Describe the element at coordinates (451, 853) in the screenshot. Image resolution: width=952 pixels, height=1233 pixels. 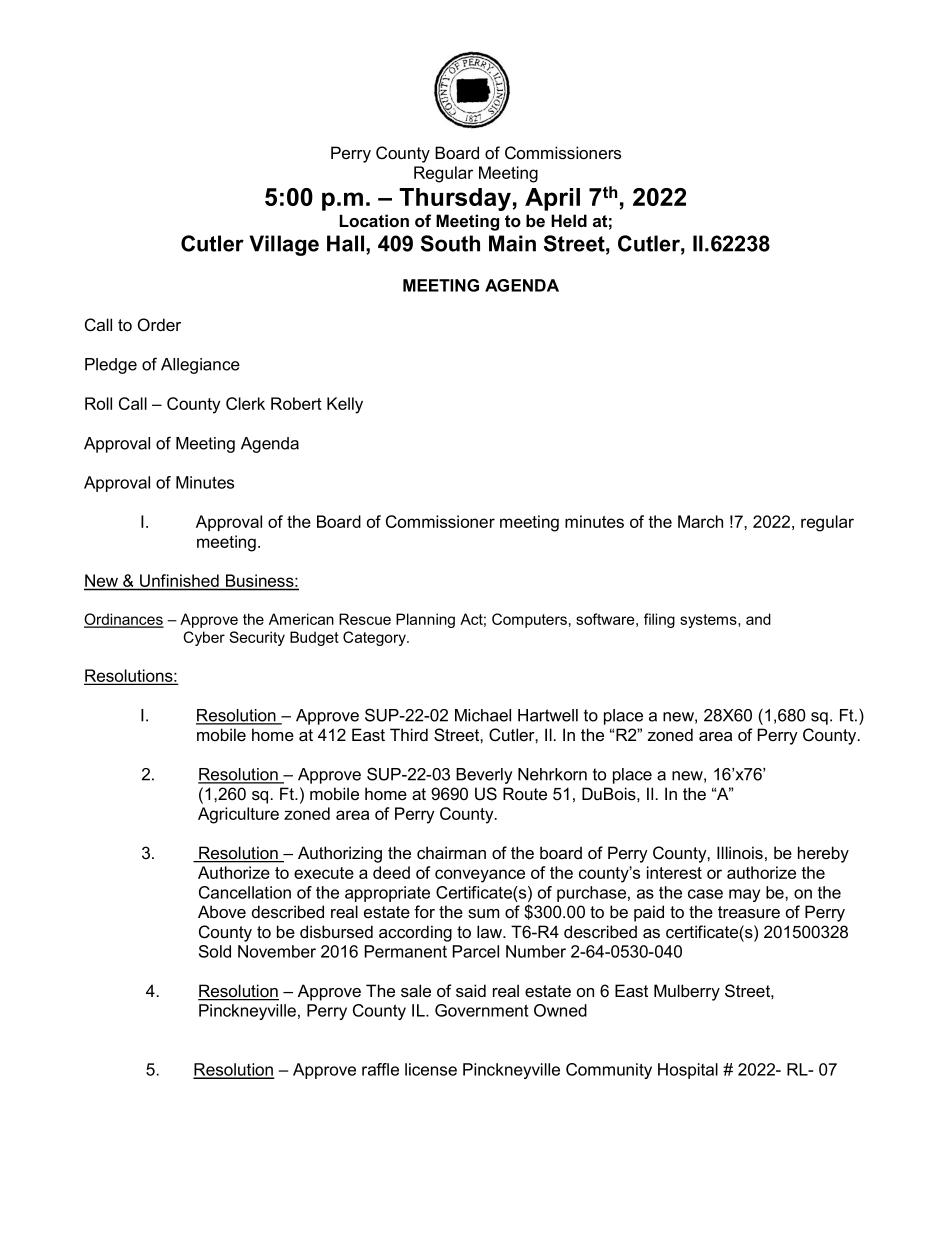
I see `chairman` at that location.
